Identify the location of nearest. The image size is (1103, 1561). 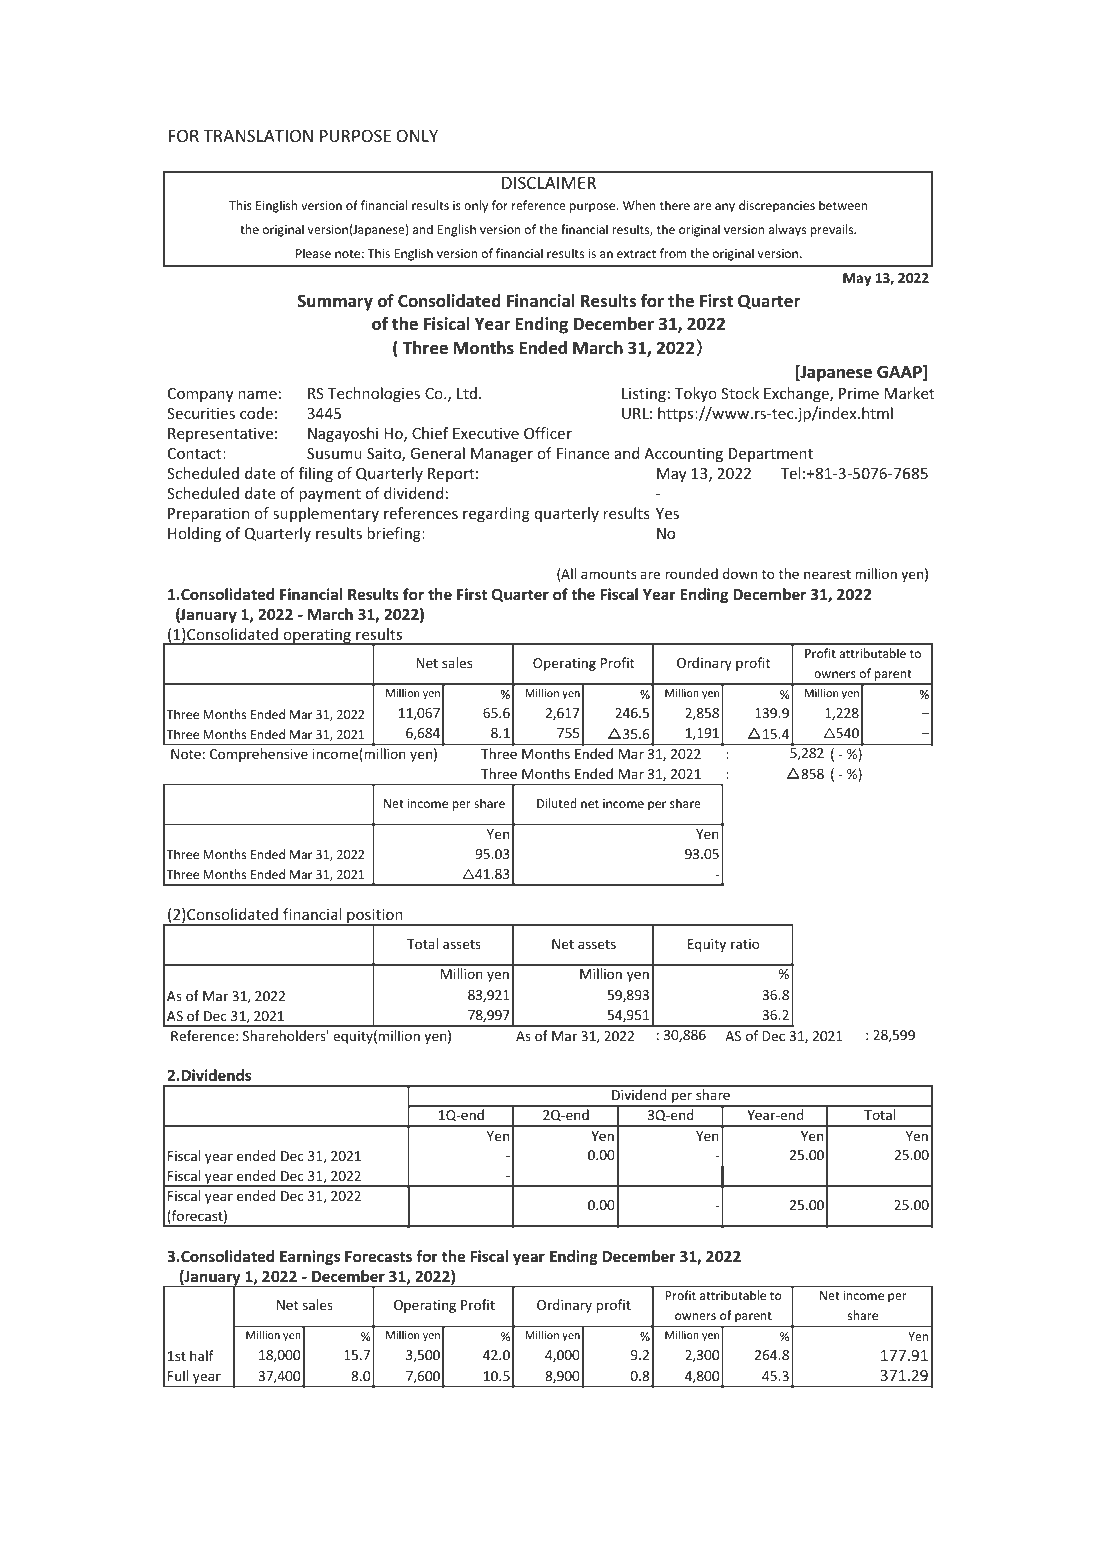
(827, 574).
